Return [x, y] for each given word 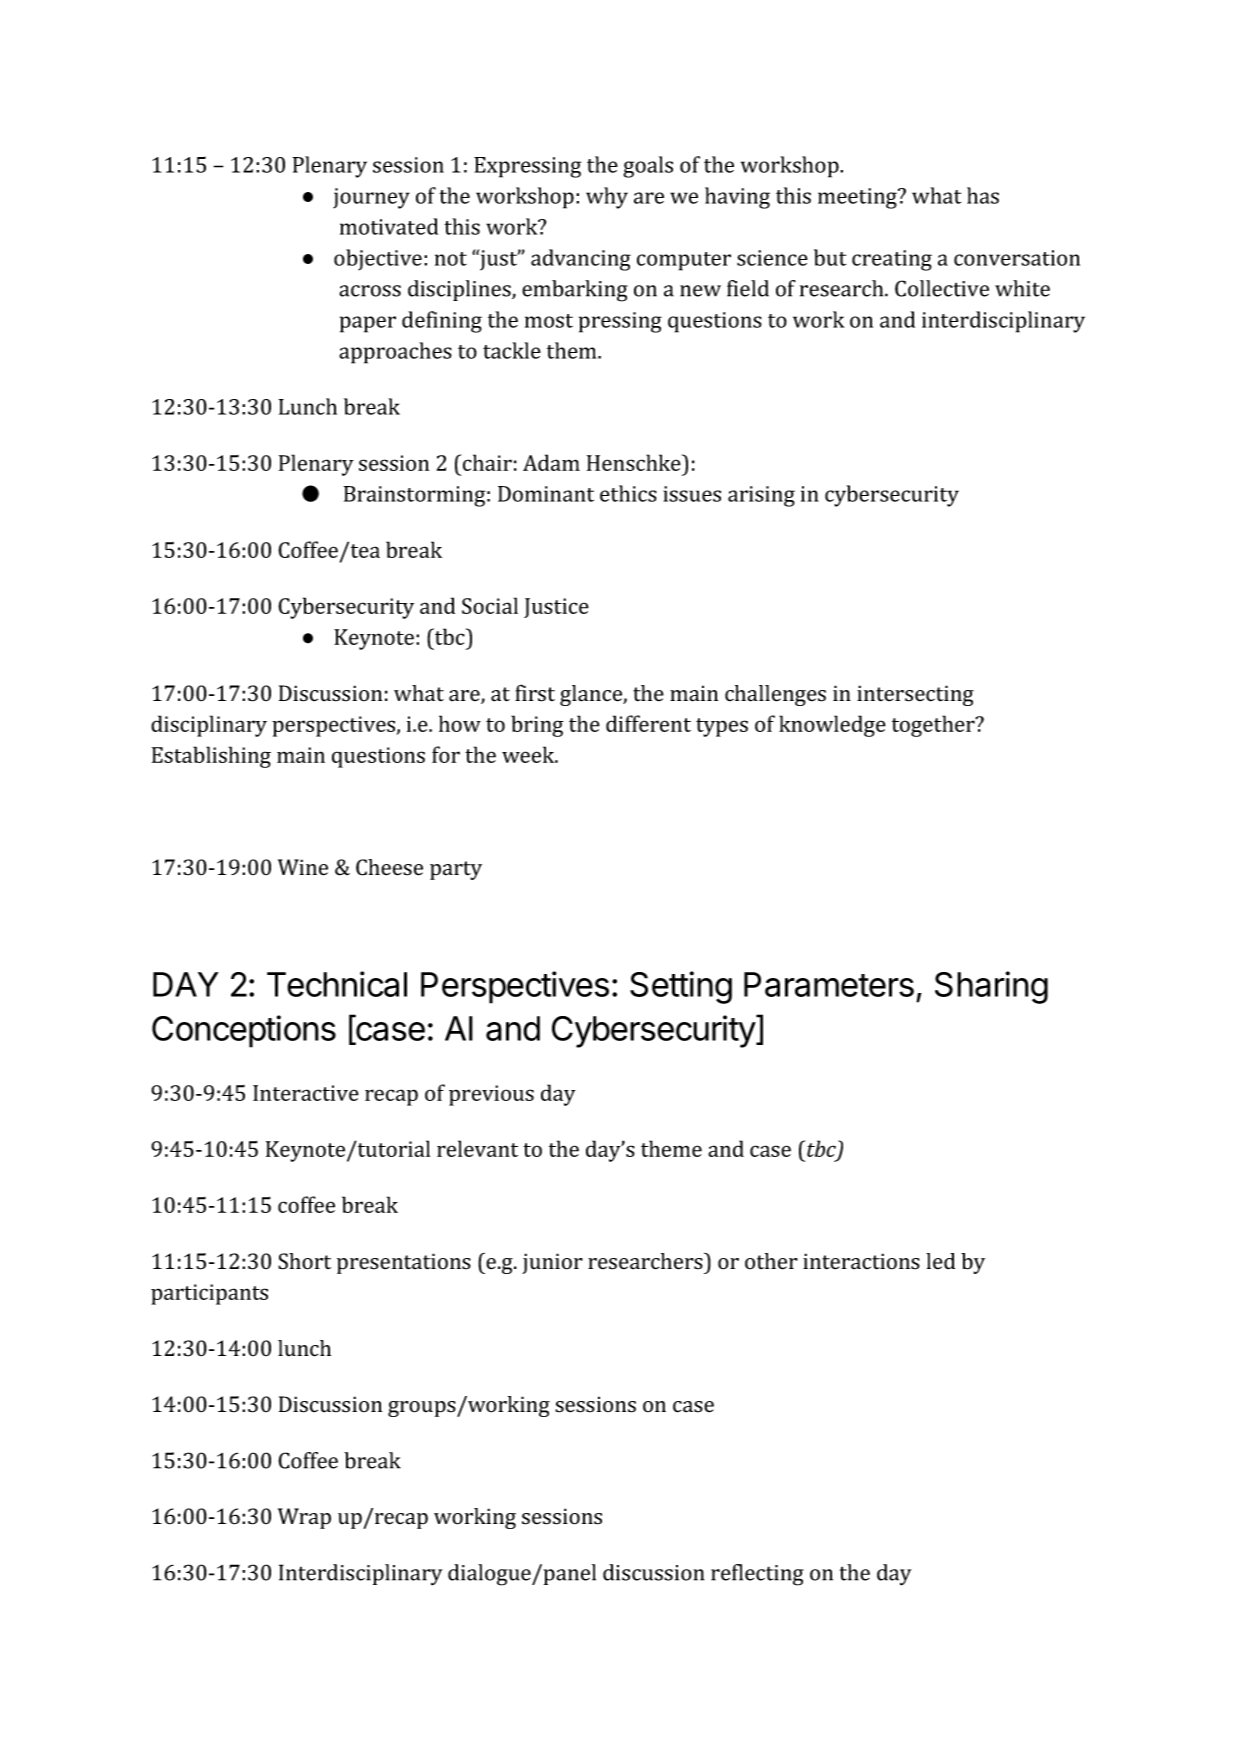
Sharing [991, 987]
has [983, 195]
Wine [303, 867]
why [607, 198]
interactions [861, 1261]
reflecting [757, 1575]
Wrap [304, 1518]
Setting [681, 987]
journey [371, 198]
